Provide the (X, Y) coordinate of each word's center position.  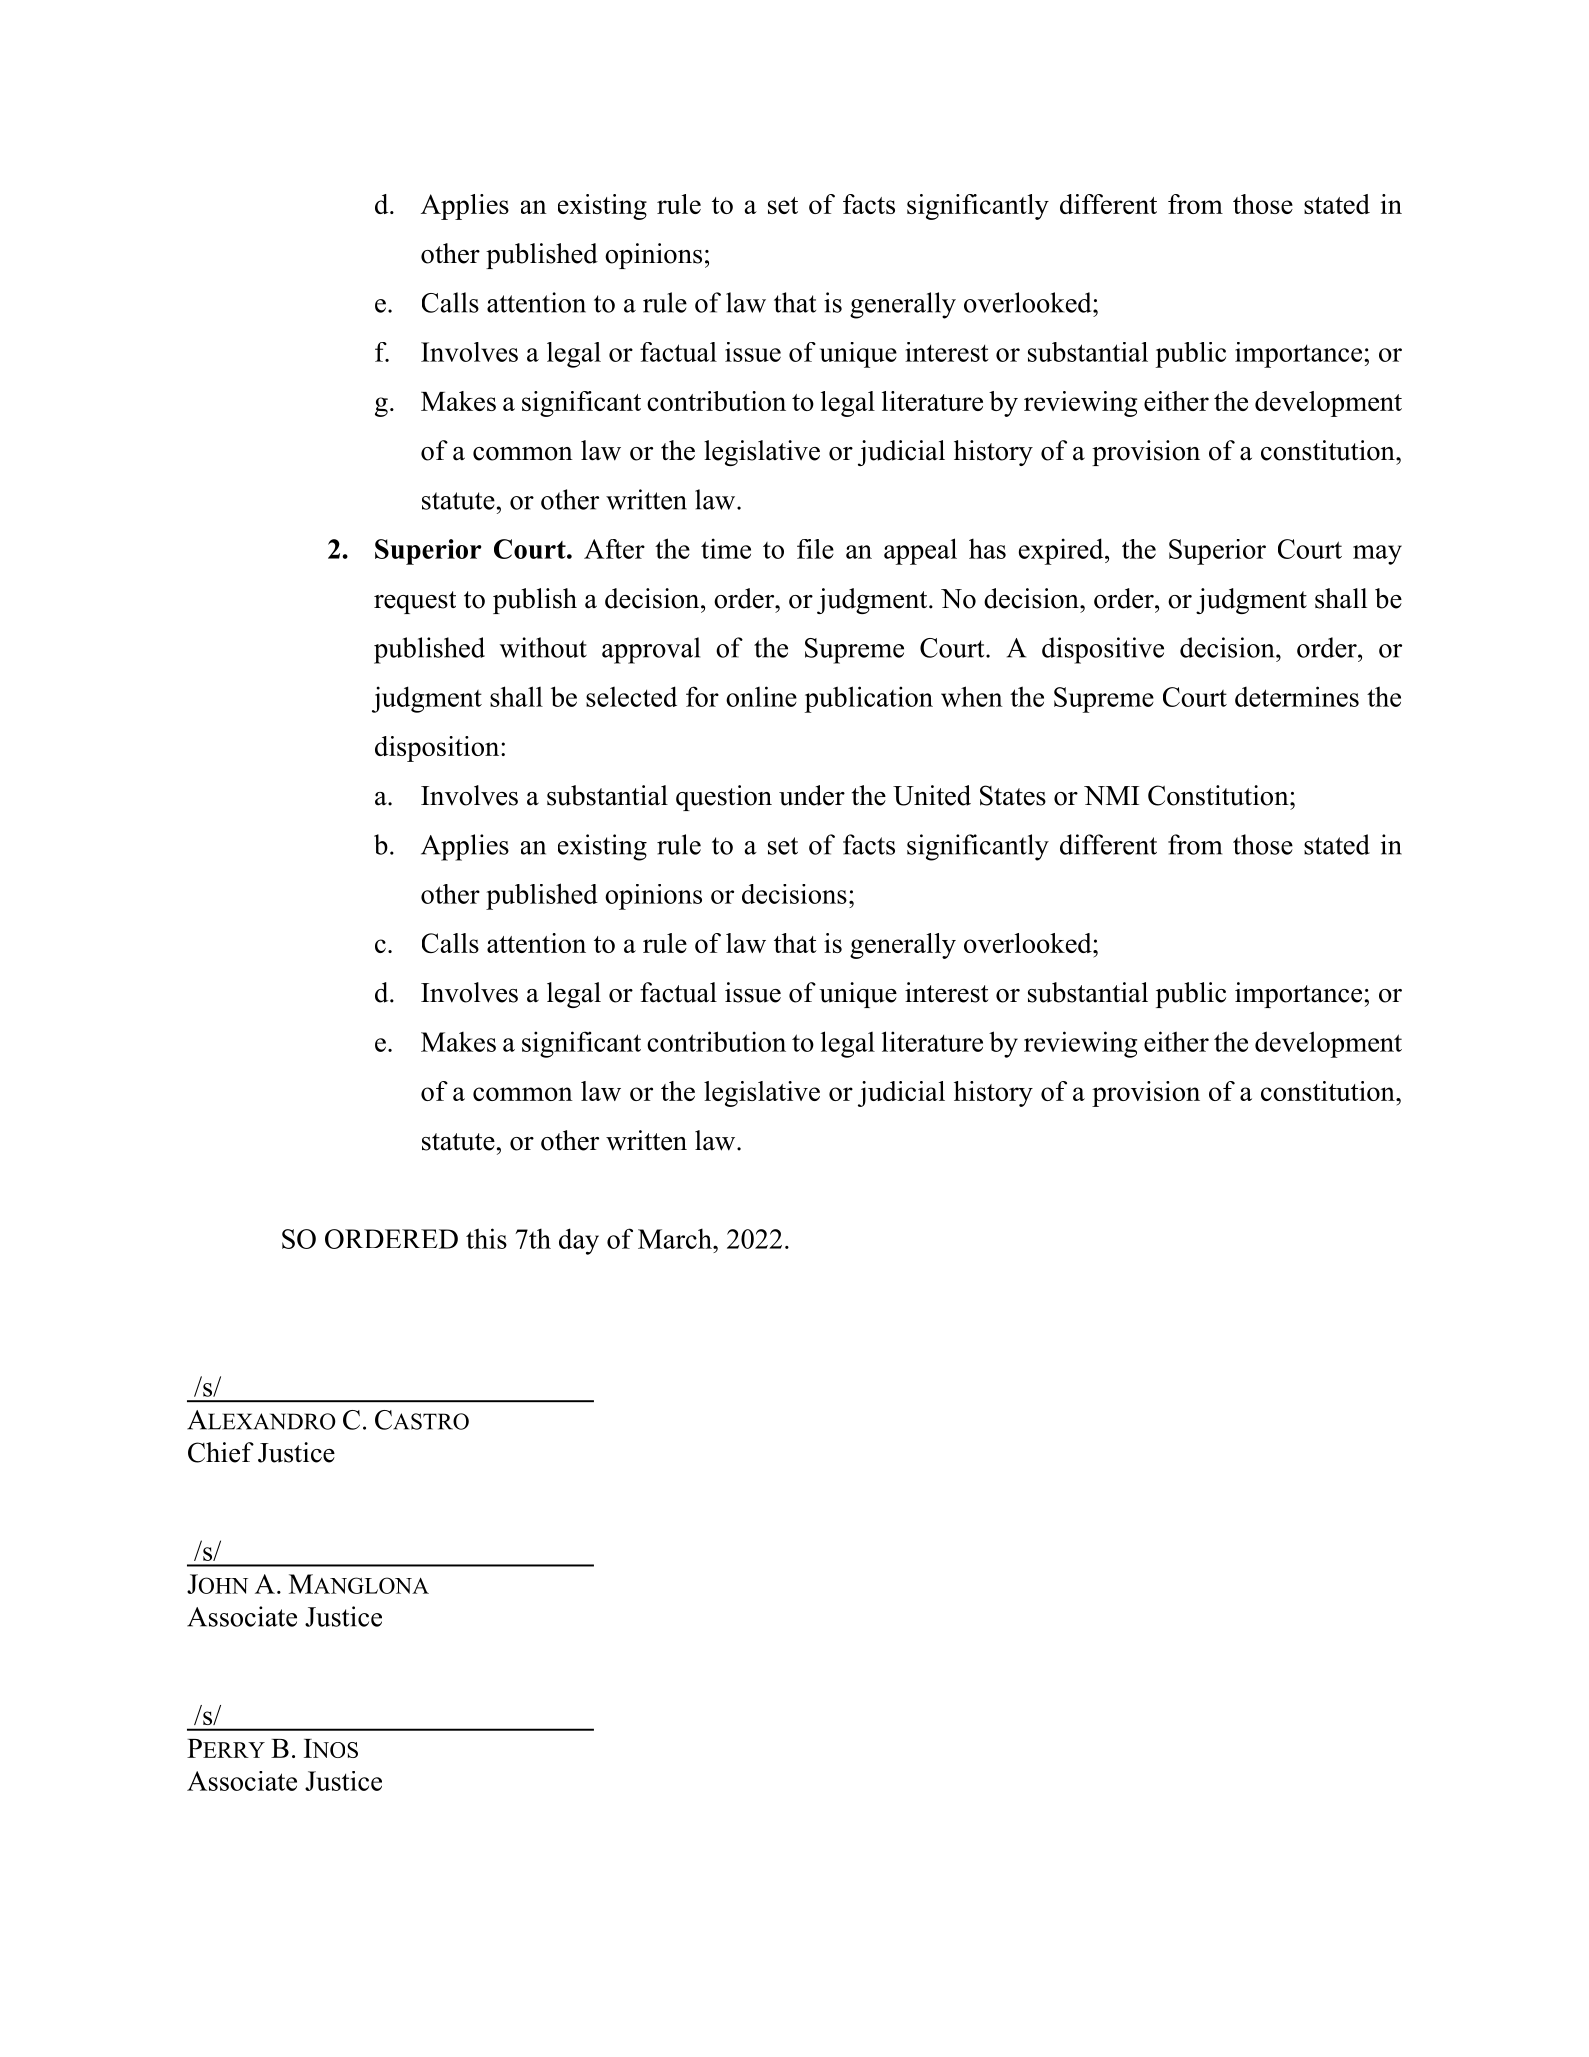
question (724, 798)
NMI (1111, 795)
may (1377, 555)
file (815, 549)
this (486, 1238)
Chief (221, 1452)
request (415, 602)
